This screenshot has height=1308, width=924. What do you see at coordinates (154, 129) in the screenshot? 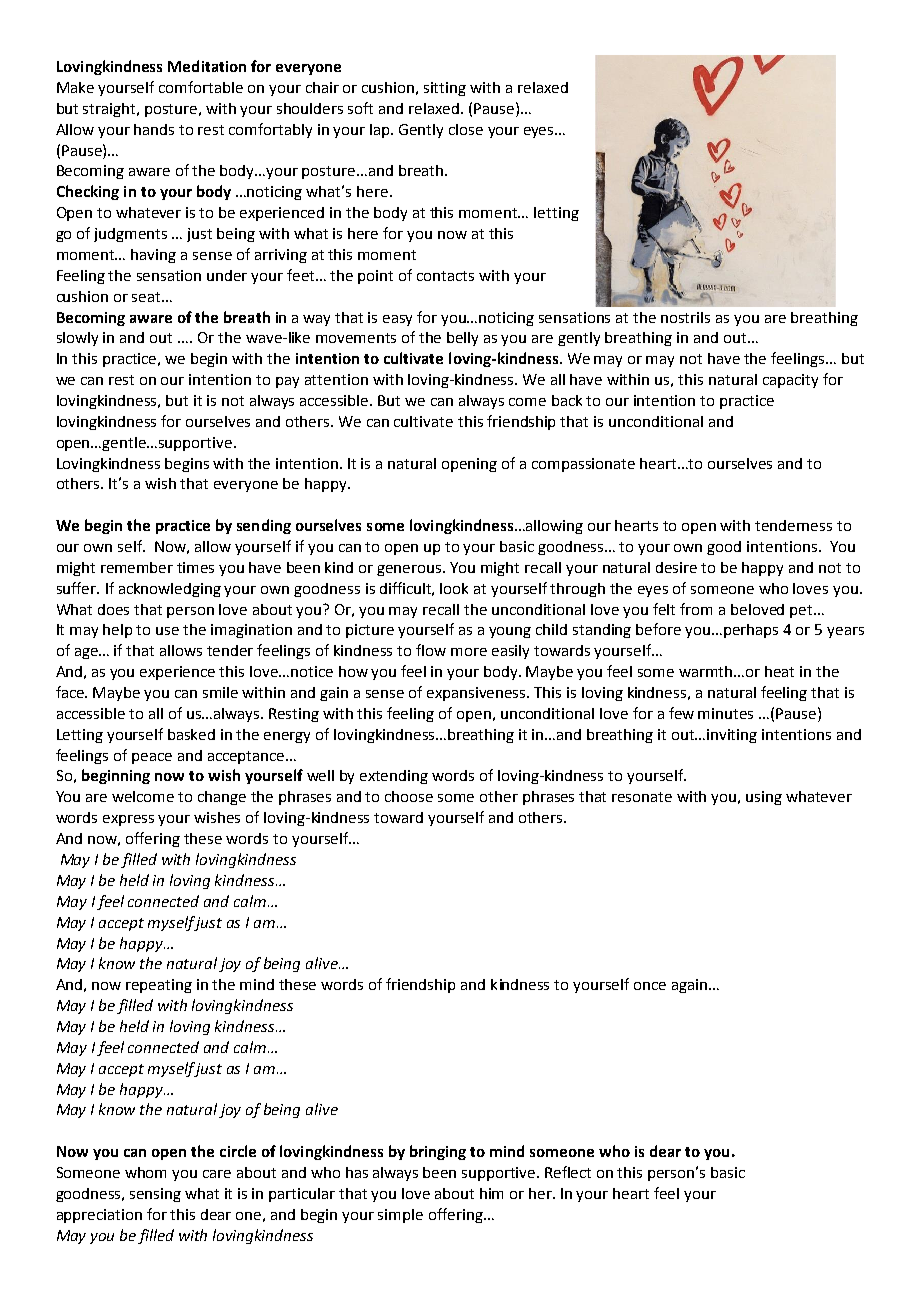
I see `hands` at bounding box center [154, 129].
